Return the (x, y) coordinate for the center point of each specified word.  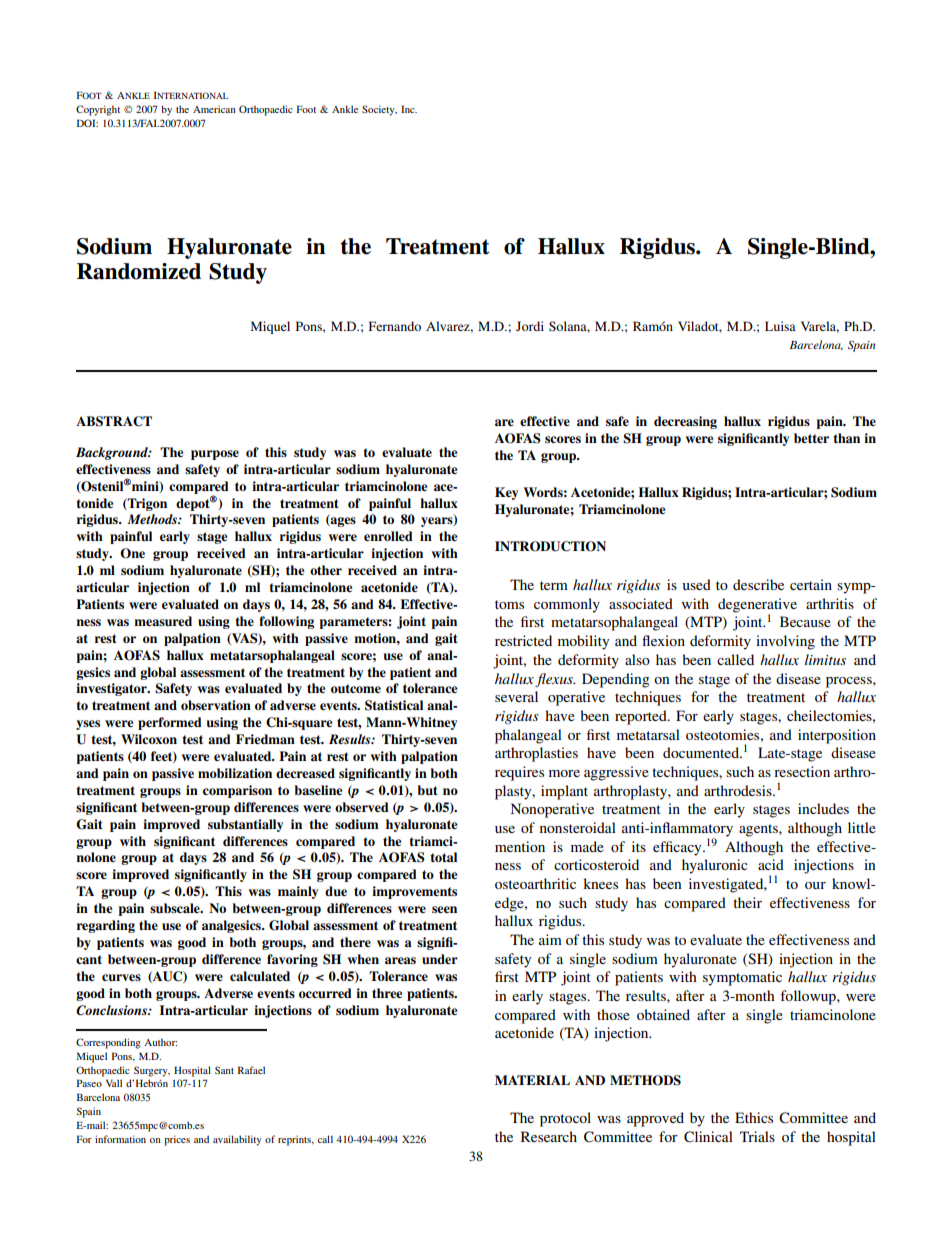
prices (177, 1140)
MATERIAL (532, 1080)
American (214, 109)
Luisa (780, 326)
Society (379, 110)
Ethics (754, 1117)
